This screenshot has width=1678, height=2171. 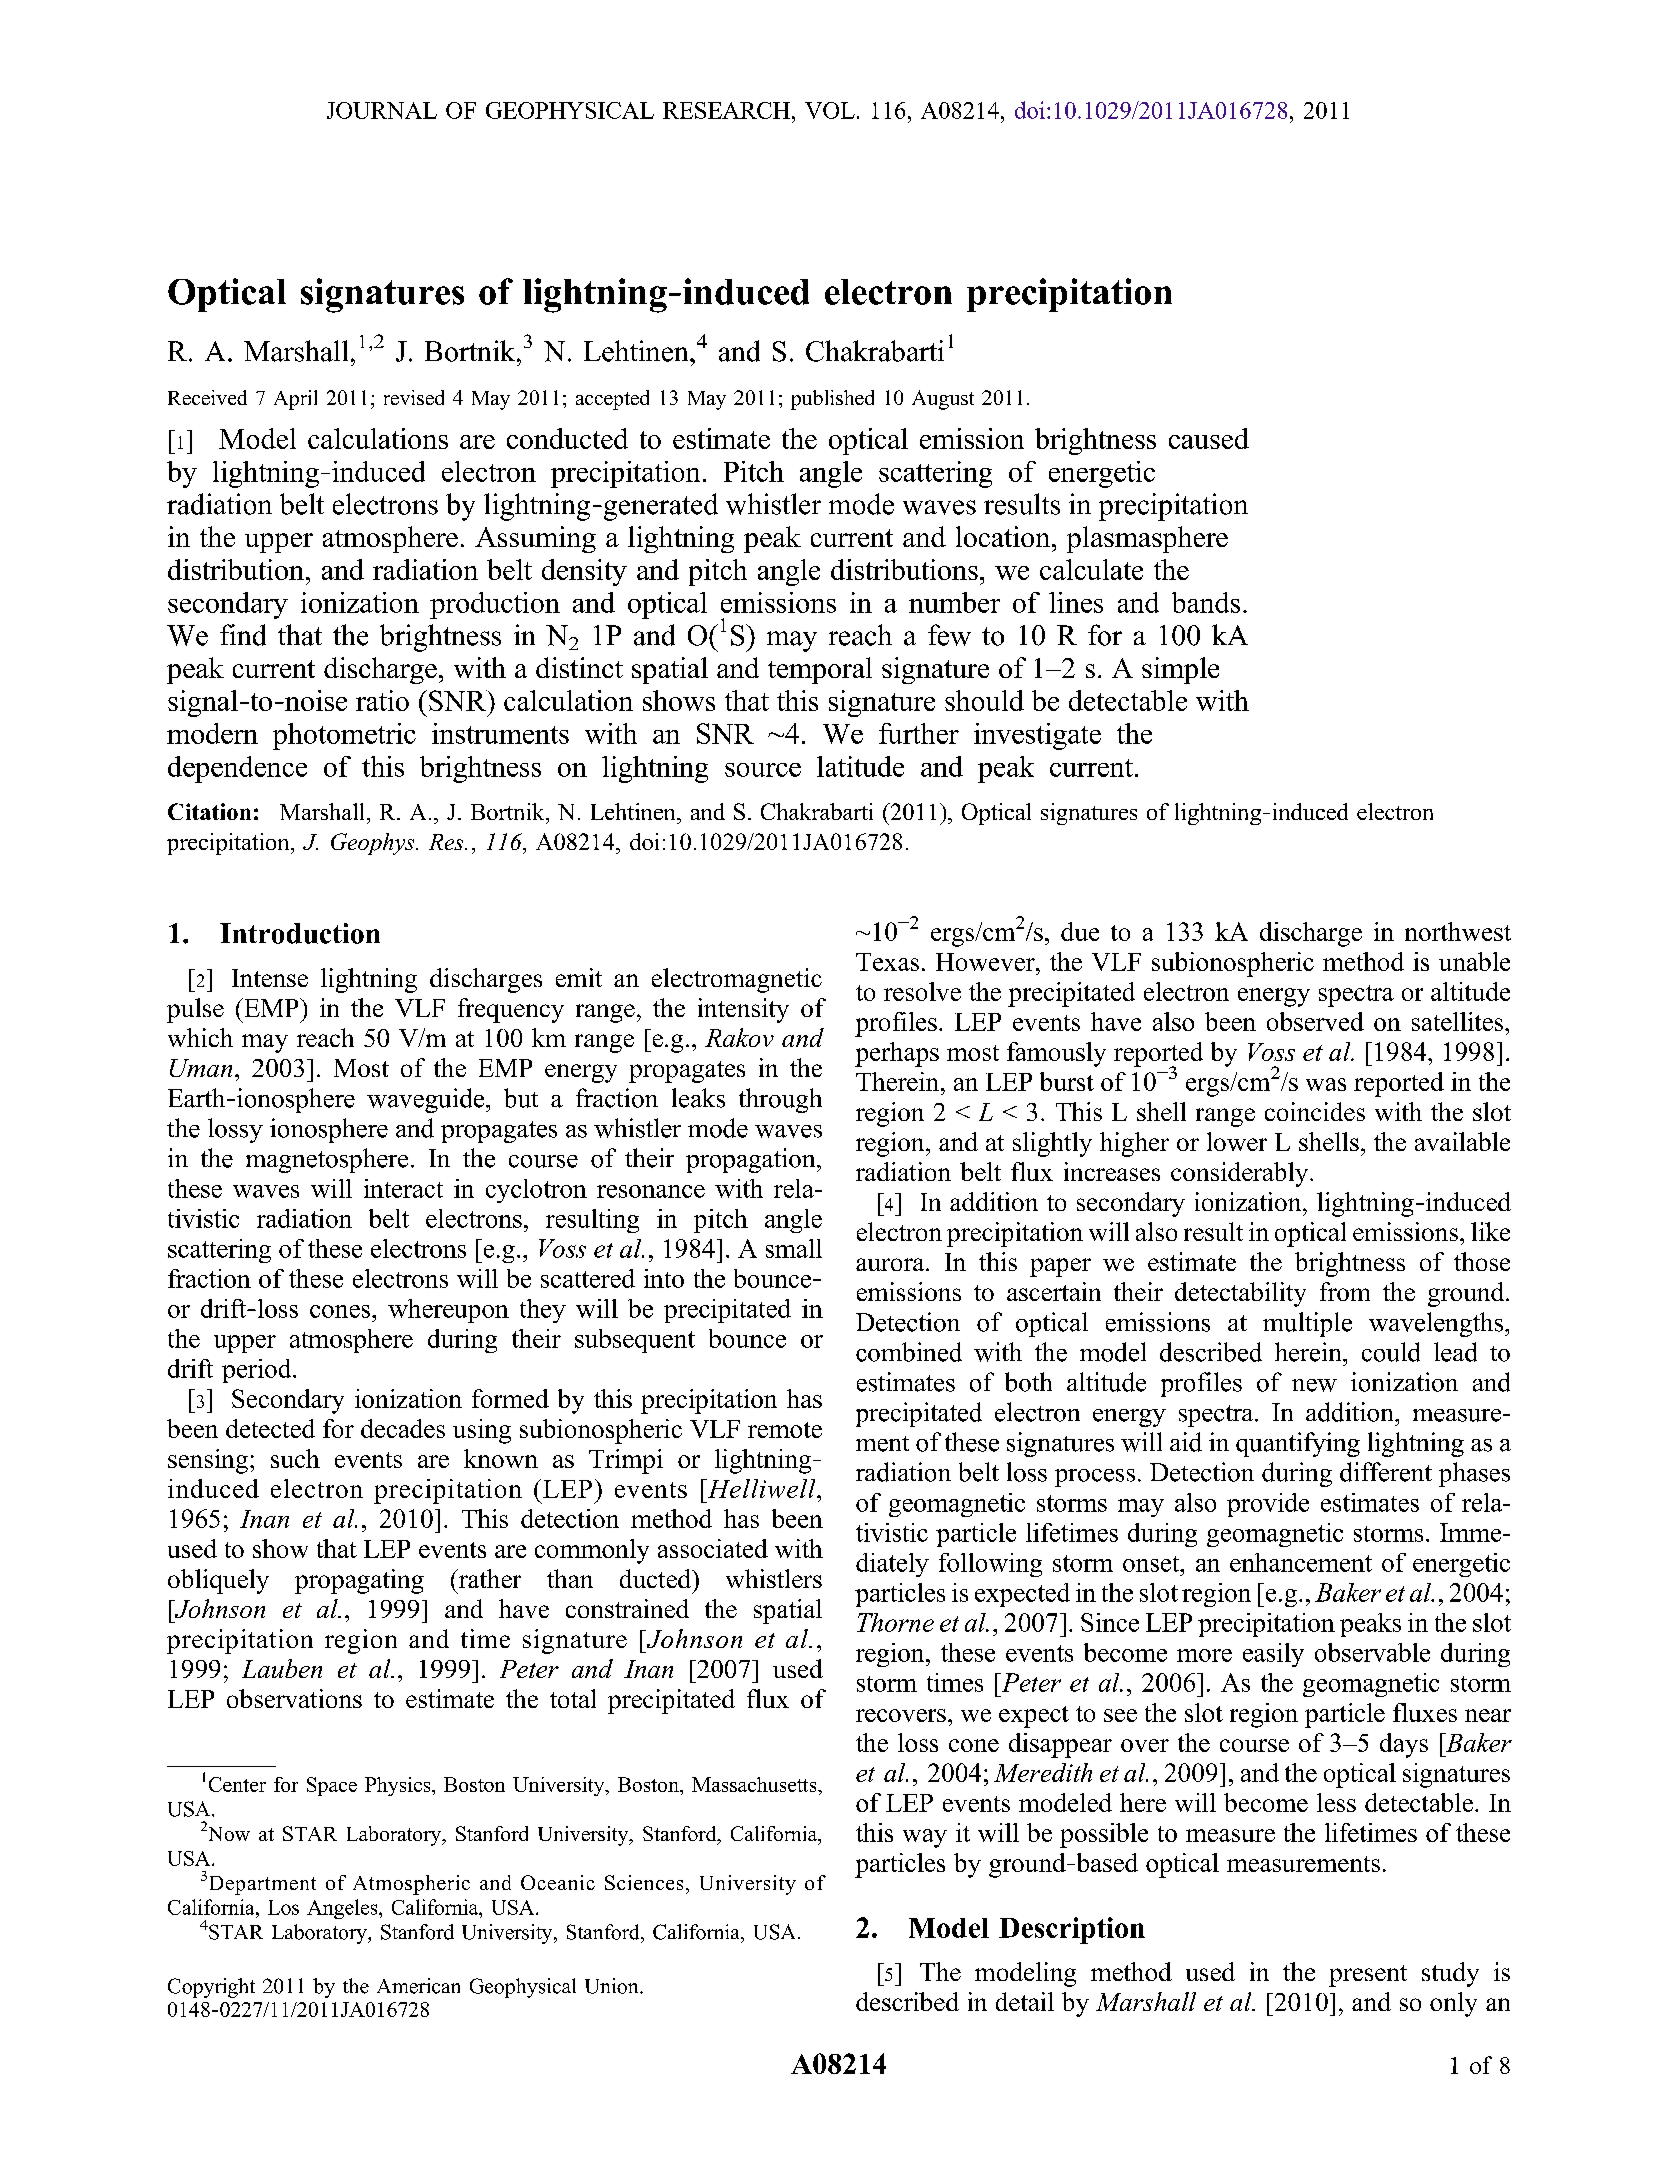 I want to click on from, so click(x=1345, y=1291).
